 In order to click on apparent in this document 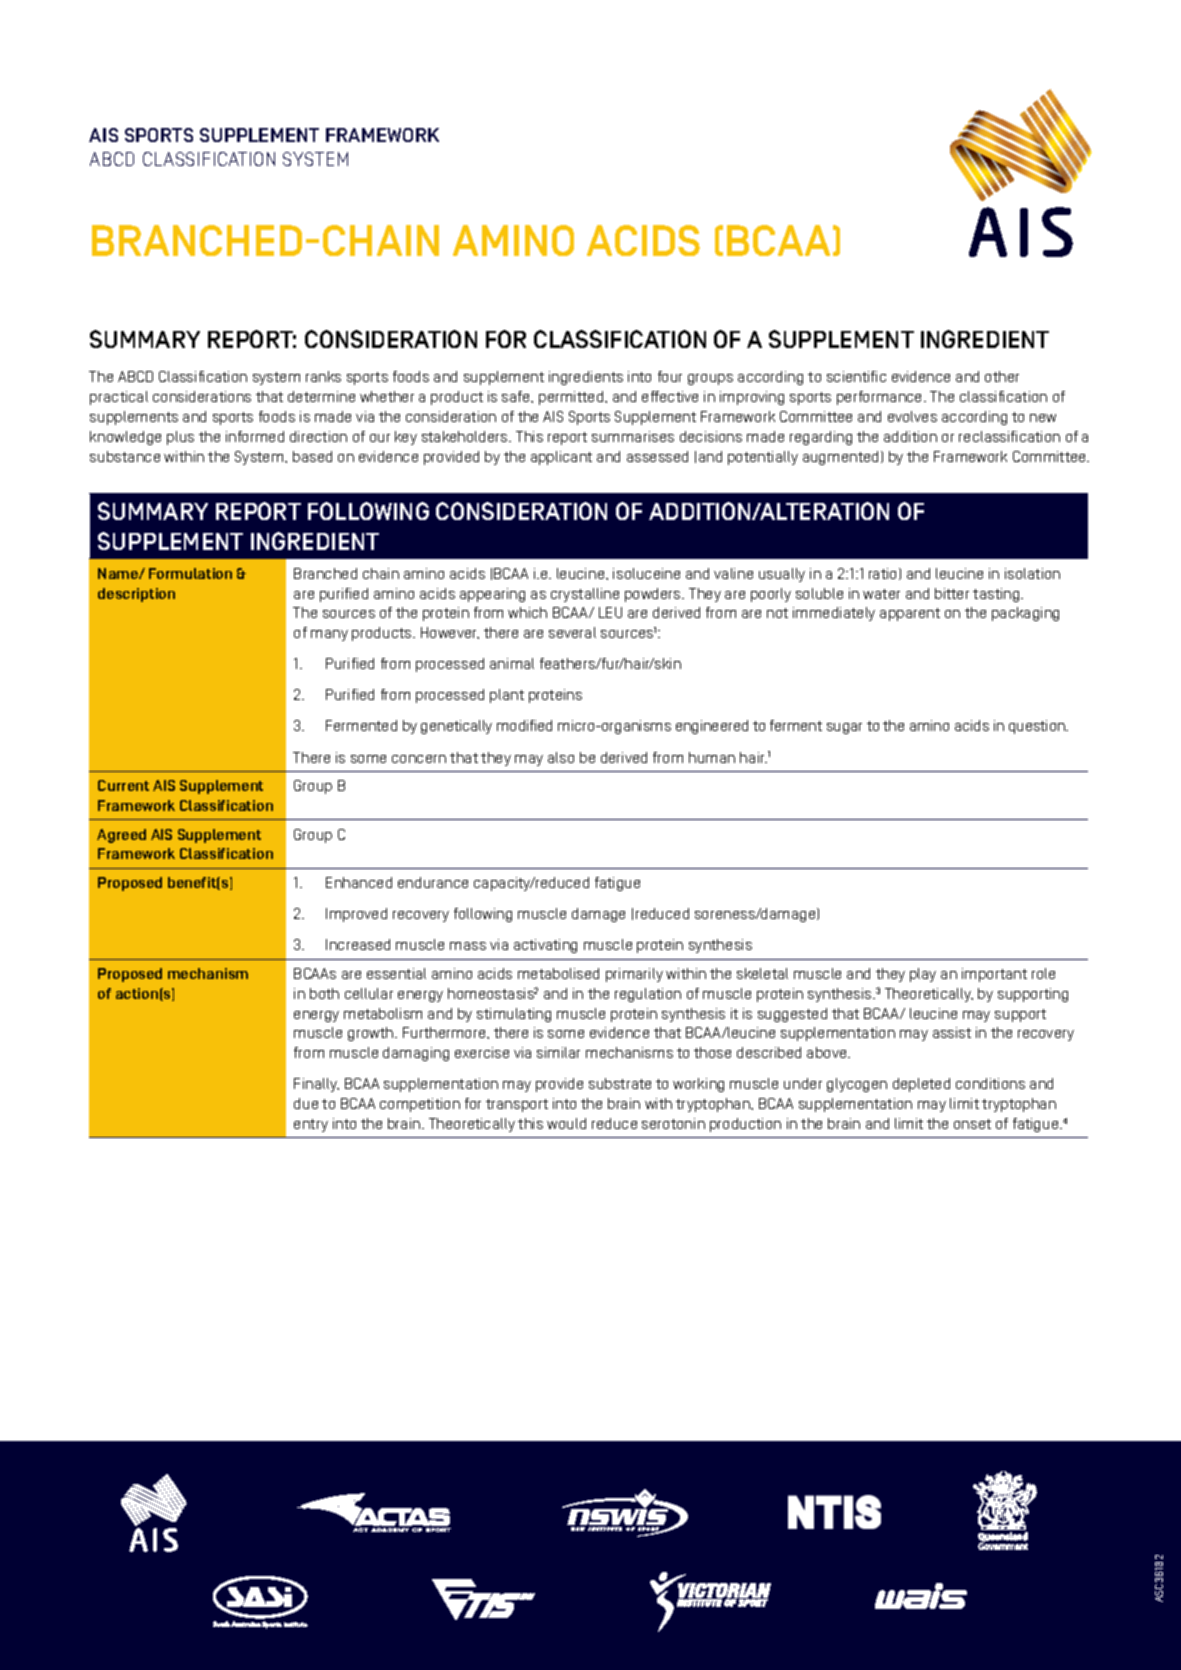, I will do `click(910, 614)`.
